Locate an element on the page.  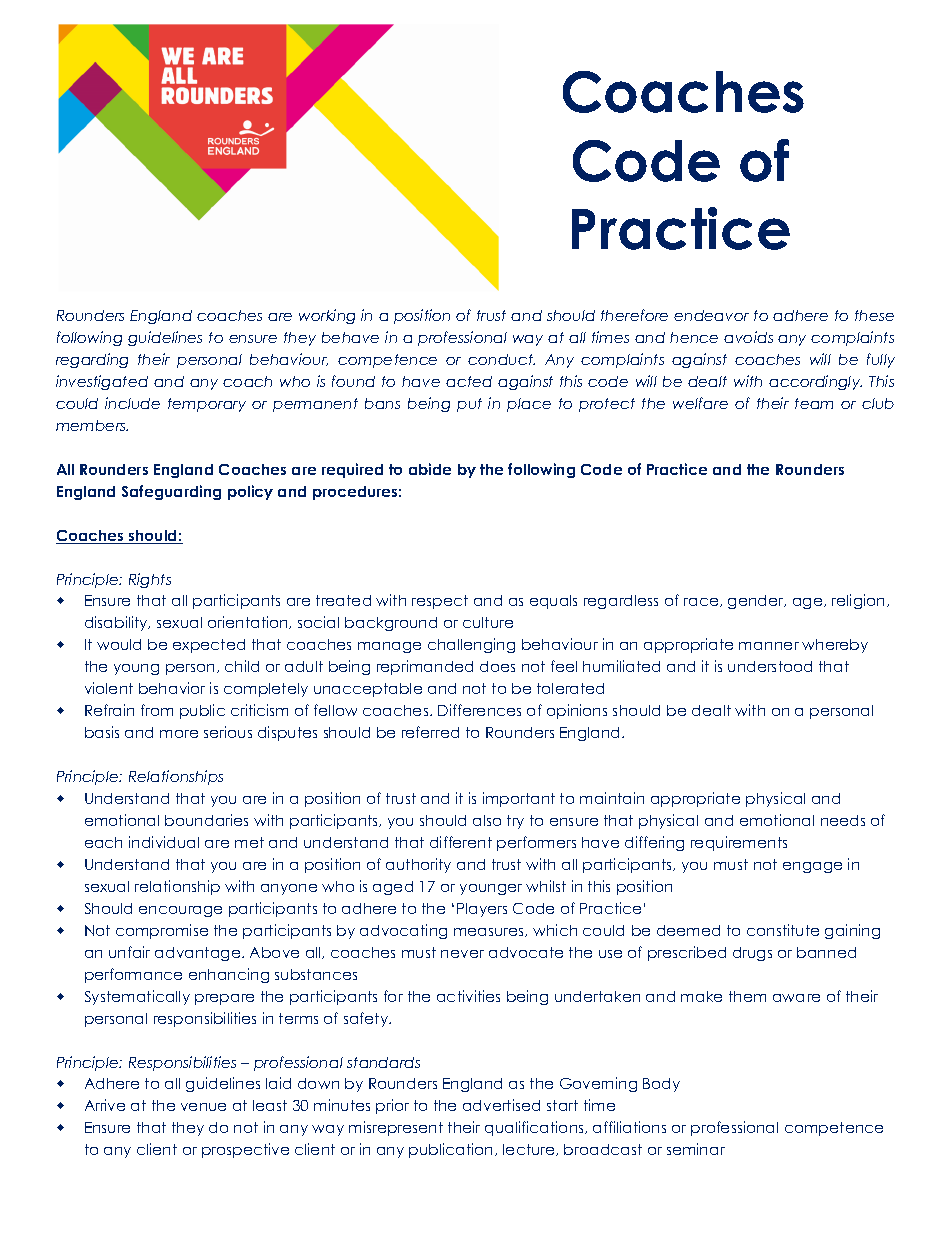
regarding is located at coordinates (92, 360).
